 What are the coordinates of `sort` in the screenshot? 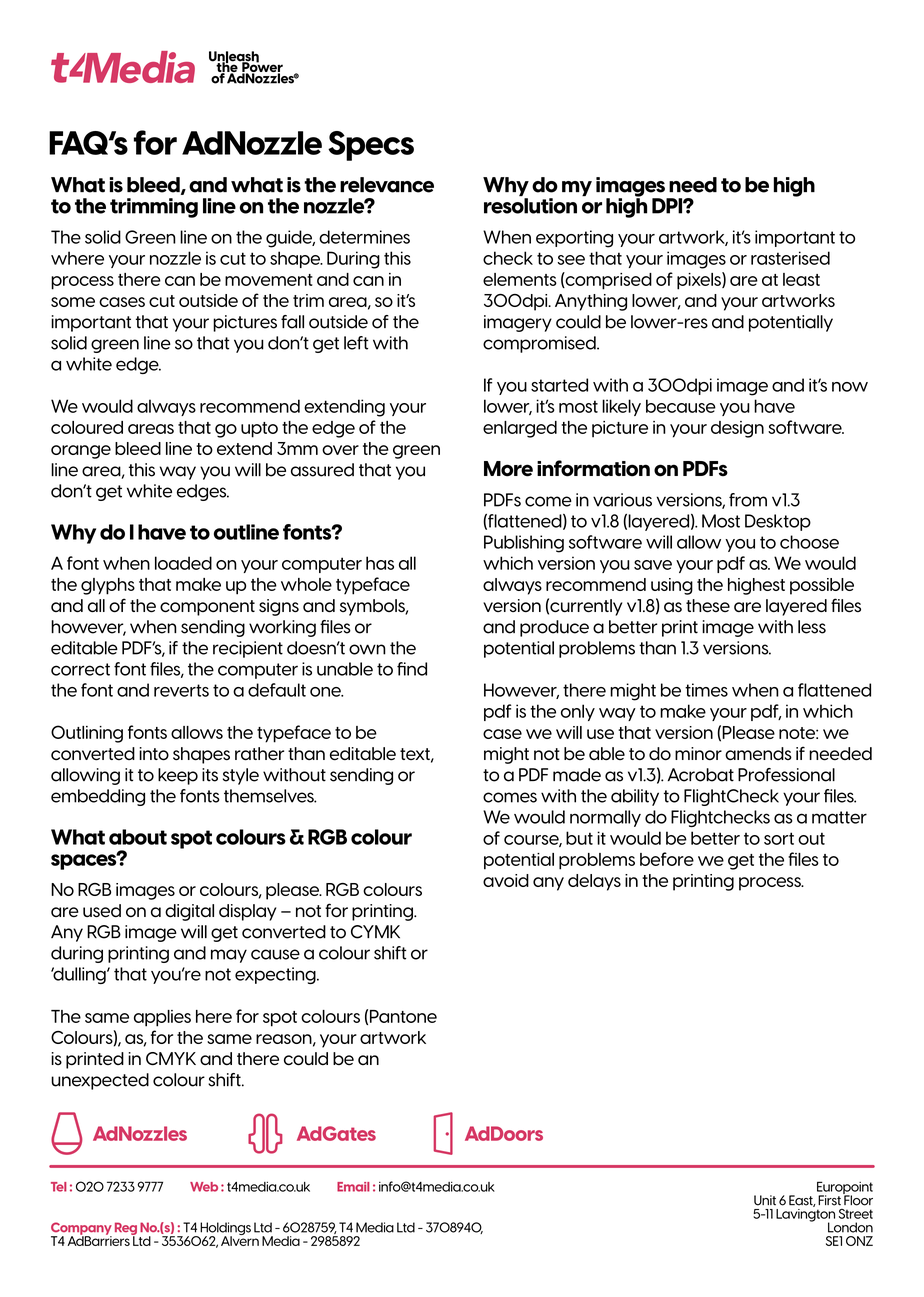 It's located at (779, 838).
